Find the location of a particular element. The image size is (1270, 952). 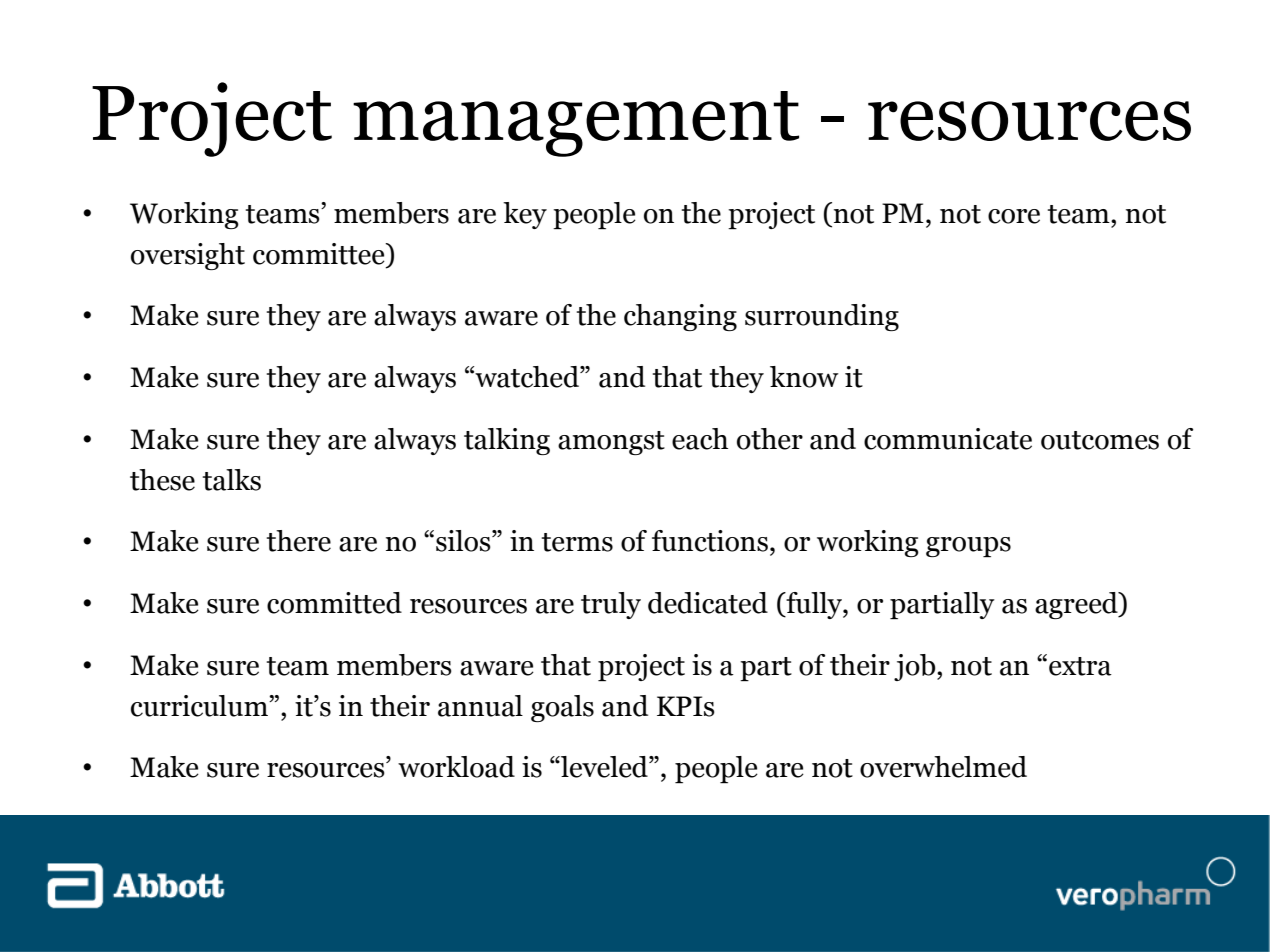

management is located at coordinates (576, 124).
